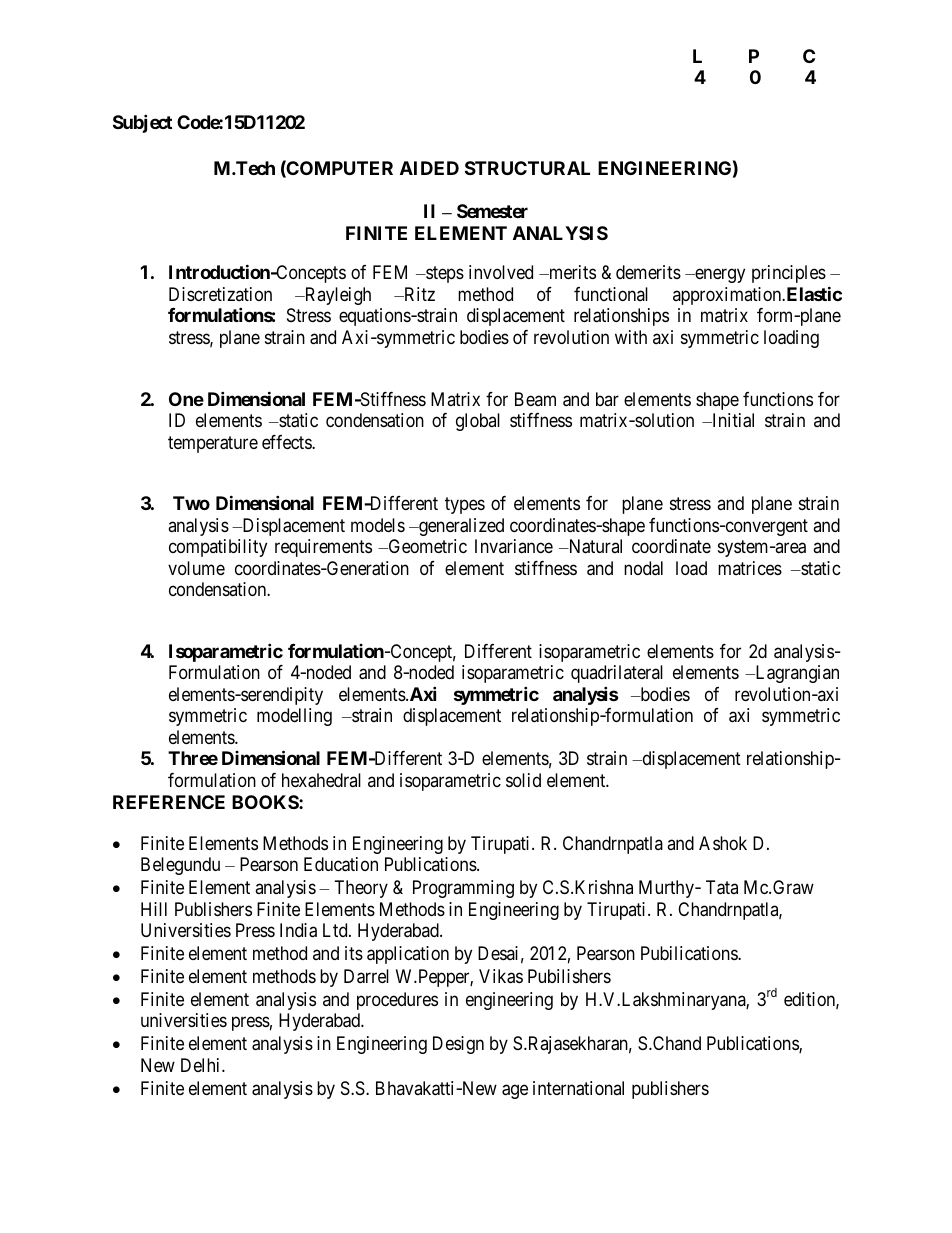  What do you see at coordinates (202, 1065) in the document?
I see `Delhi` at bounding box center [202, 1065].
